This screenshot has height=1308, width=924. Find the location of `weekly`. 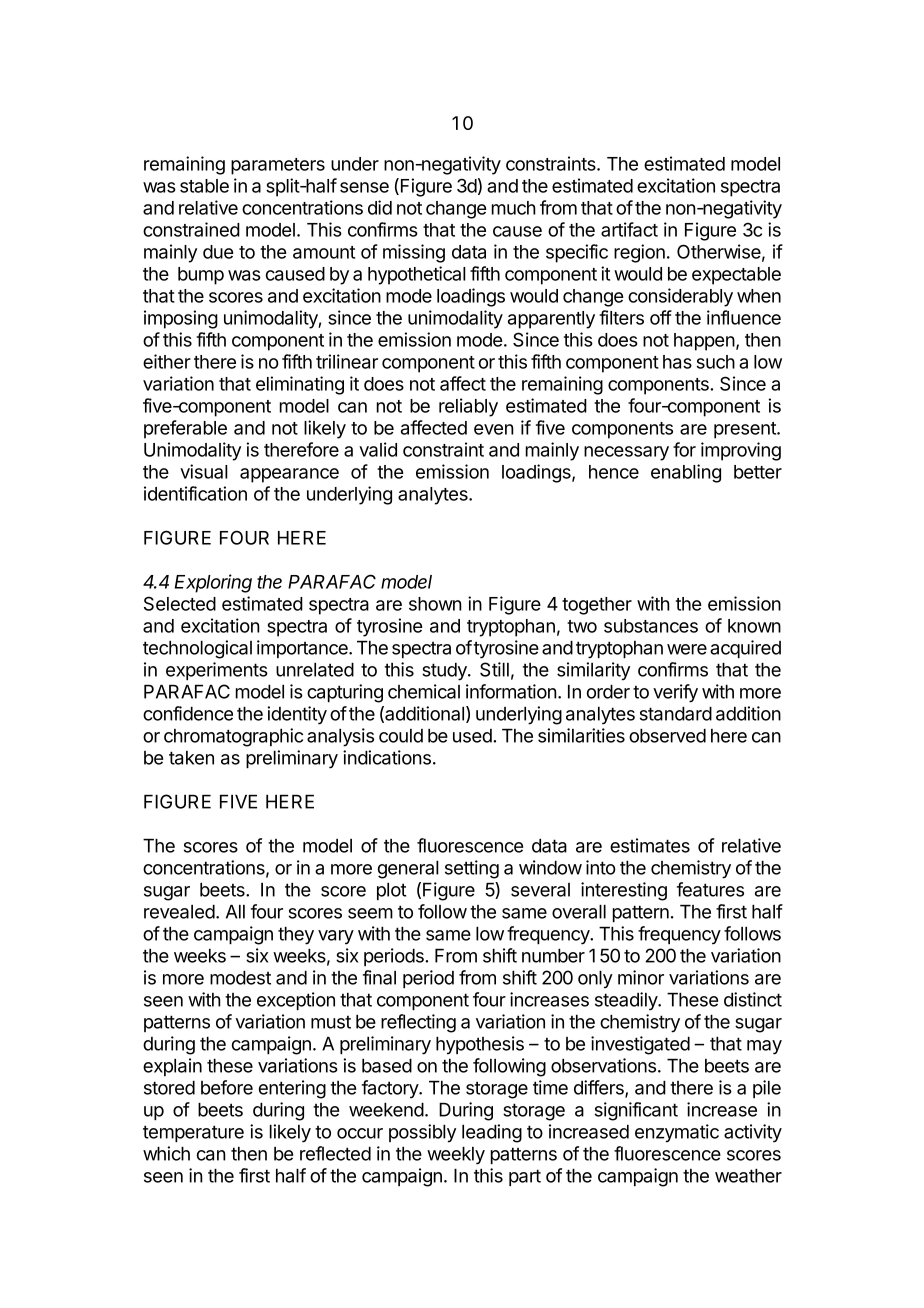

weekly is located at coordinates (456, 1156).
